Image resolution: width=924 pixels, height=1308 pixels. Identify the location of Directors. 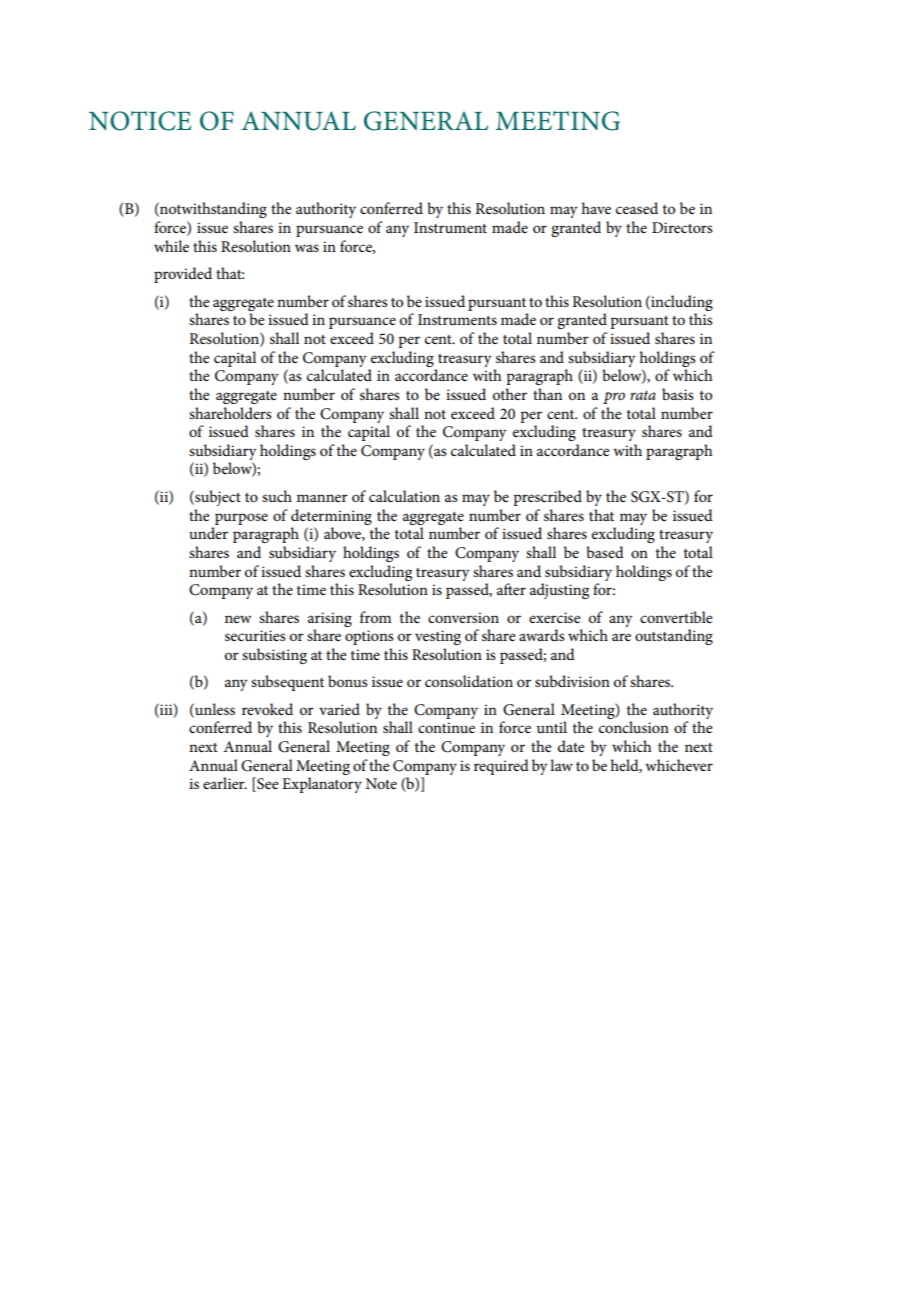
(682, 227).
